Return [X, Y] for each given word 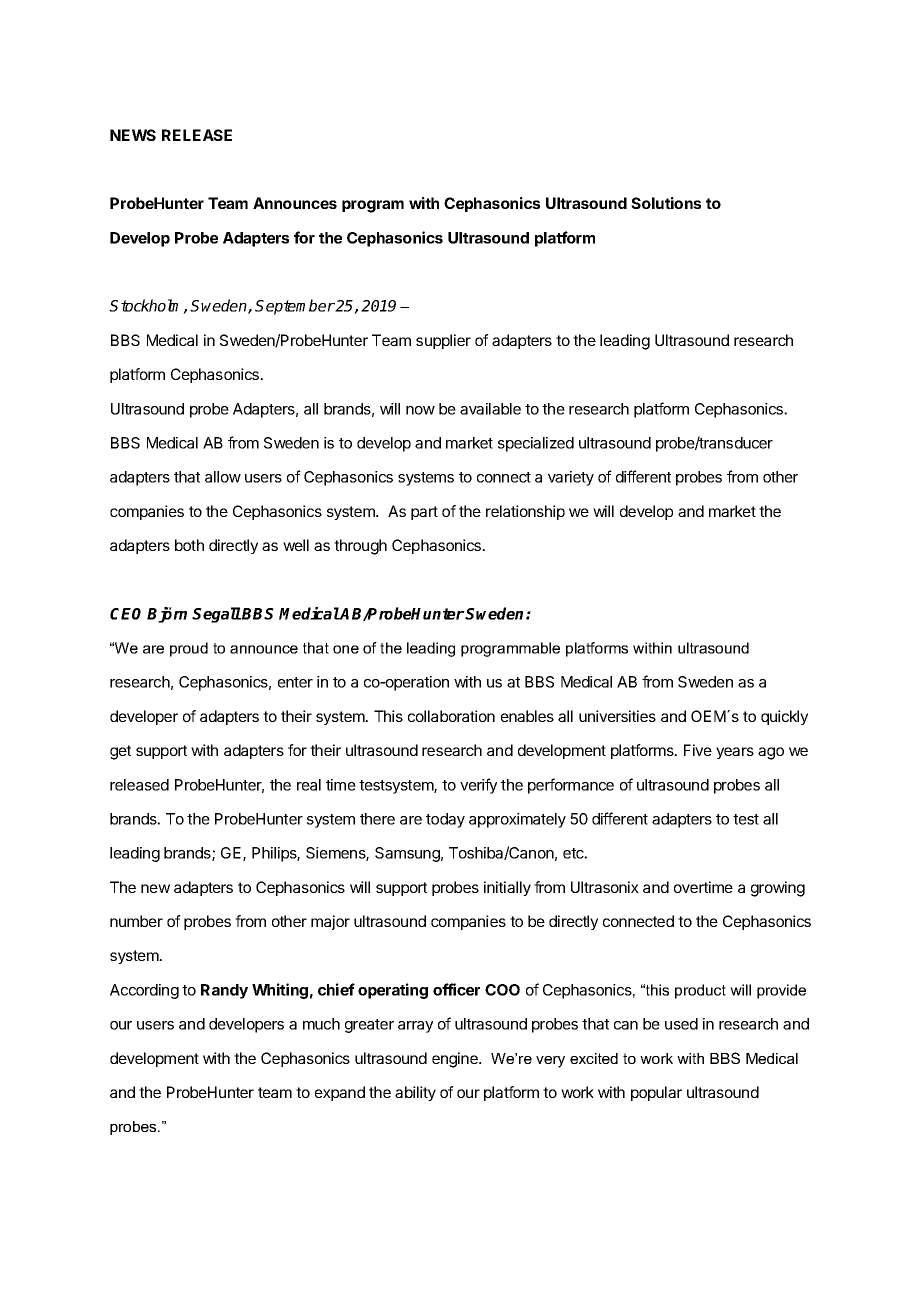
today [445, 820]
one [346, 649]
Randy [224, 991]
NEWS [133, 135]
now [420, 410]
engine [456, 1060]
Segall [217, 615]
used [681, 1024]
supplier [443, 341]
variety [571, 478]
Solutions [666, 203]
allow [223, 477]
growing [778, 889]
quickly [784, 717]
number [136, 921]
